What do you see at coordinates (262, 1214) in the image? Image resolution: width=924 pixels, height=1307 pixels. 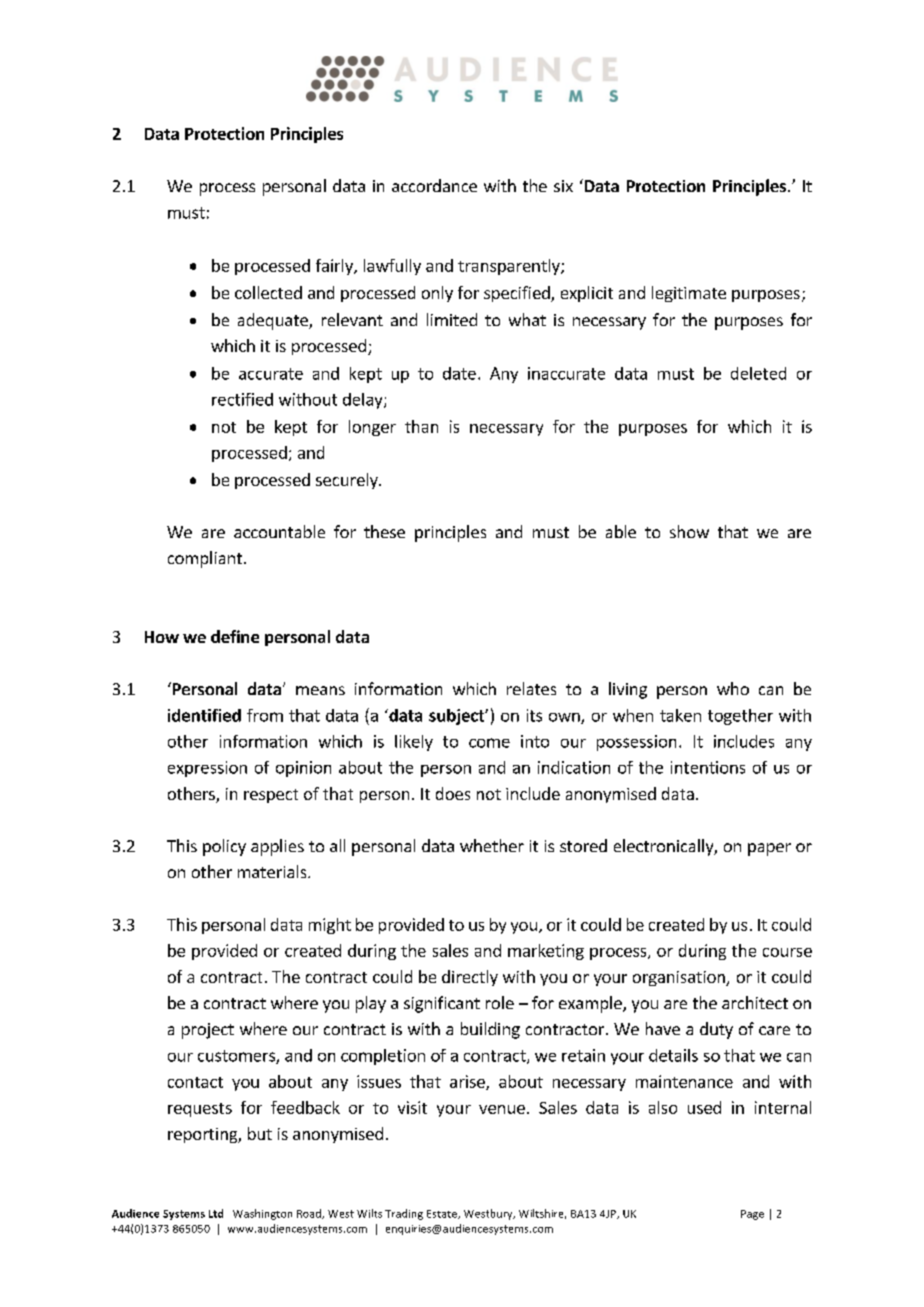 I see `Washington` at bounding box center [262, 1214].
